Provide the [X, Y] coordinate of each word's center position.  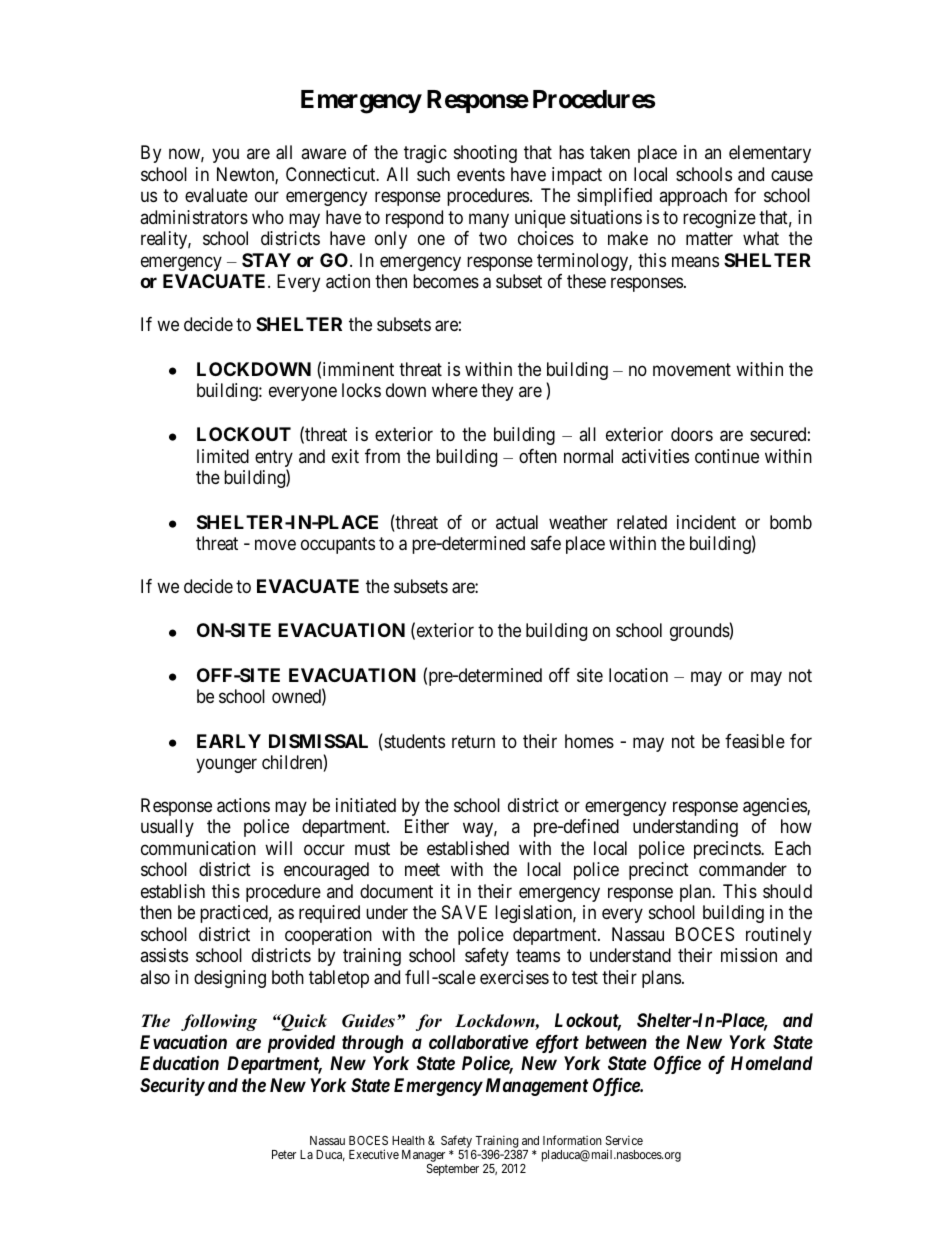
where [455, 390]
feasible [755, 741]
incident [706, 522]
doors [692, 434]
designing [230, 979]
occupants [338, 545]
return [473, 741]
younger [226, 765]
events [481, 174]
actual [517, 522]
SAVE [464, 912]
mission [749, 955]
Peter [284, 1154]
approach [693, 197]
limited [223, 456]
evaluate [216, 195]
